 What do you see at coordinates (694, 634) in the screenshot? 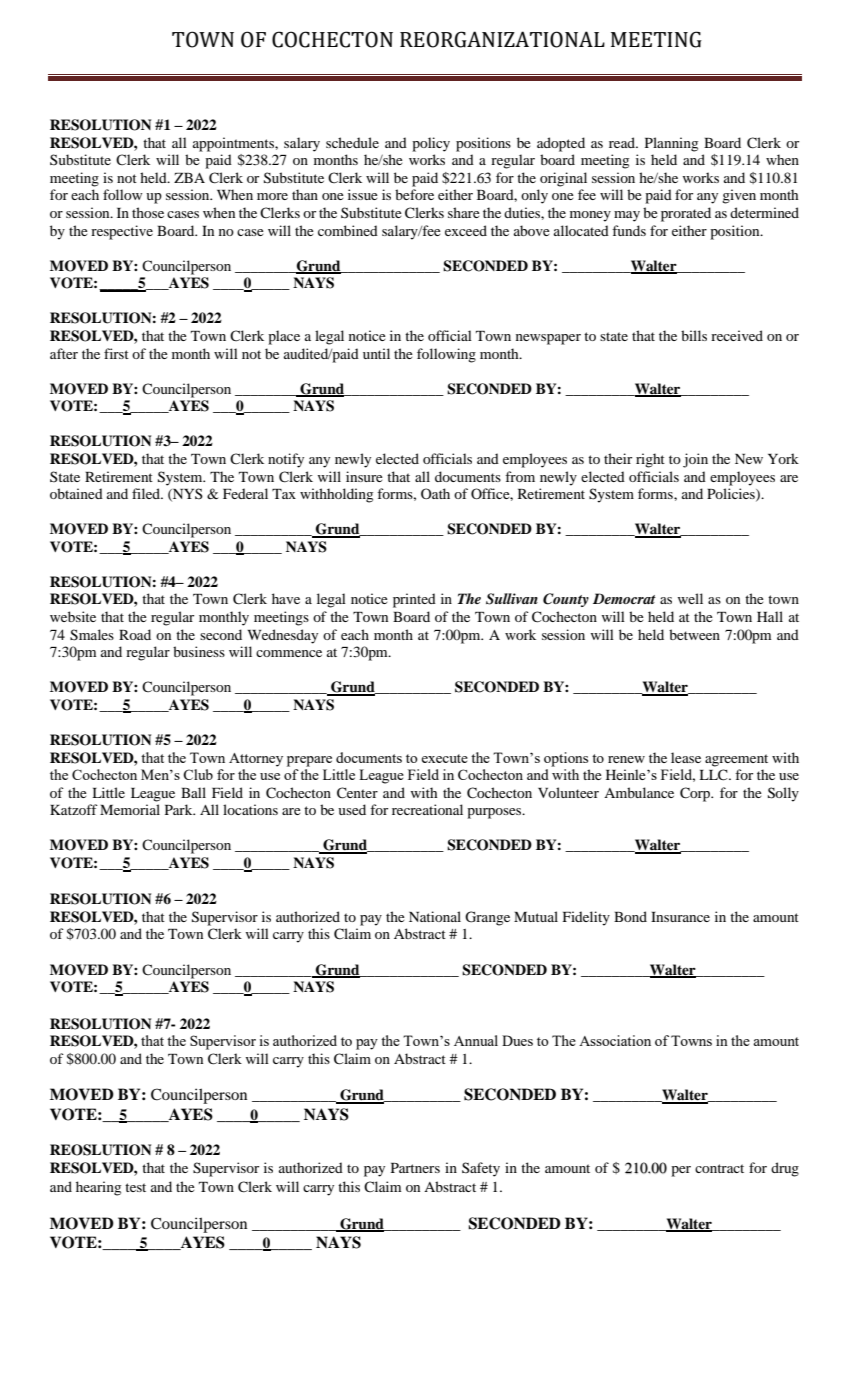
I see `between` at bounding box center [694, 634].
